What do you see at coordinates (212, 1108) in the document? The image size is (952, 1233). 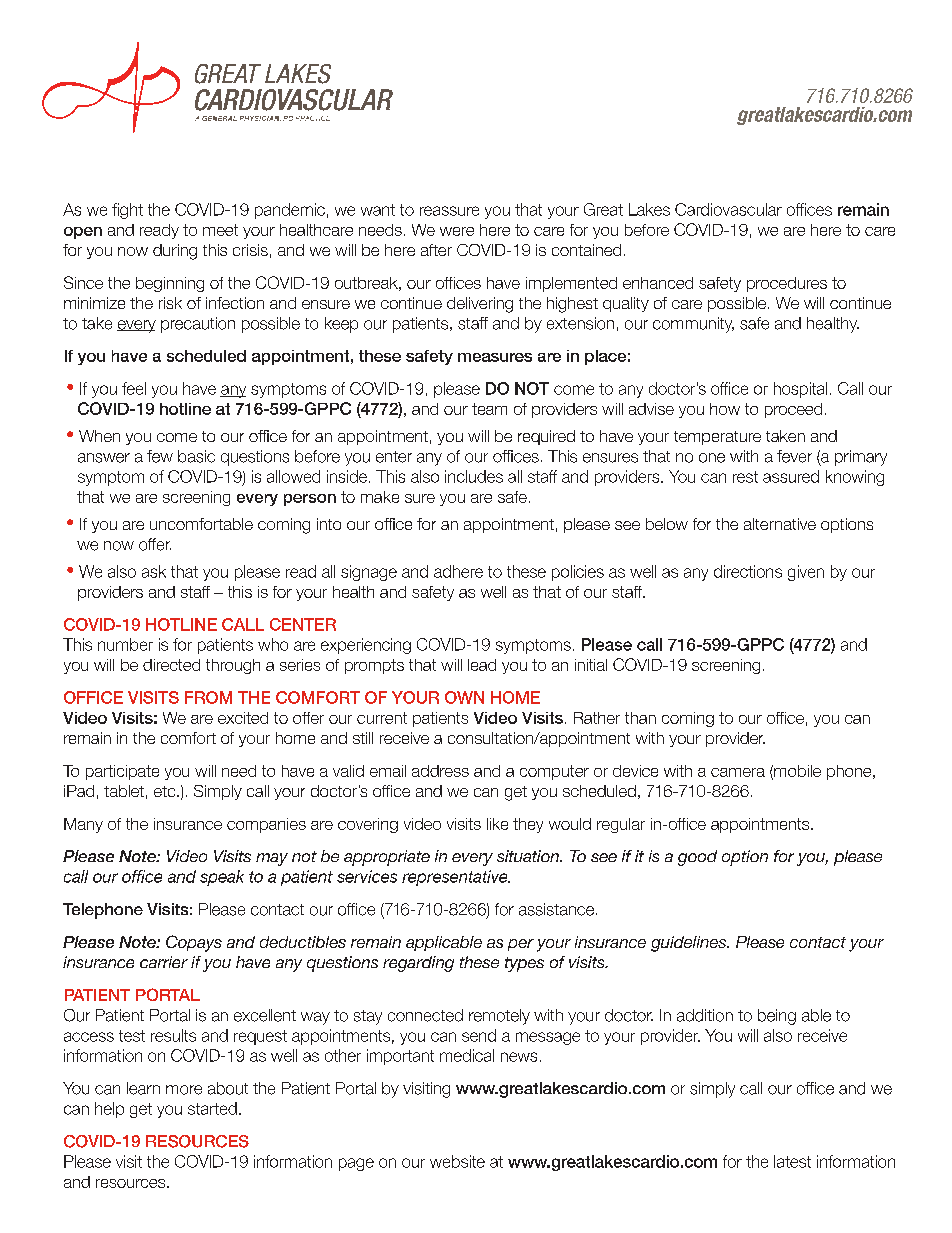 I see `started` at bounding box center [212, 1108].
